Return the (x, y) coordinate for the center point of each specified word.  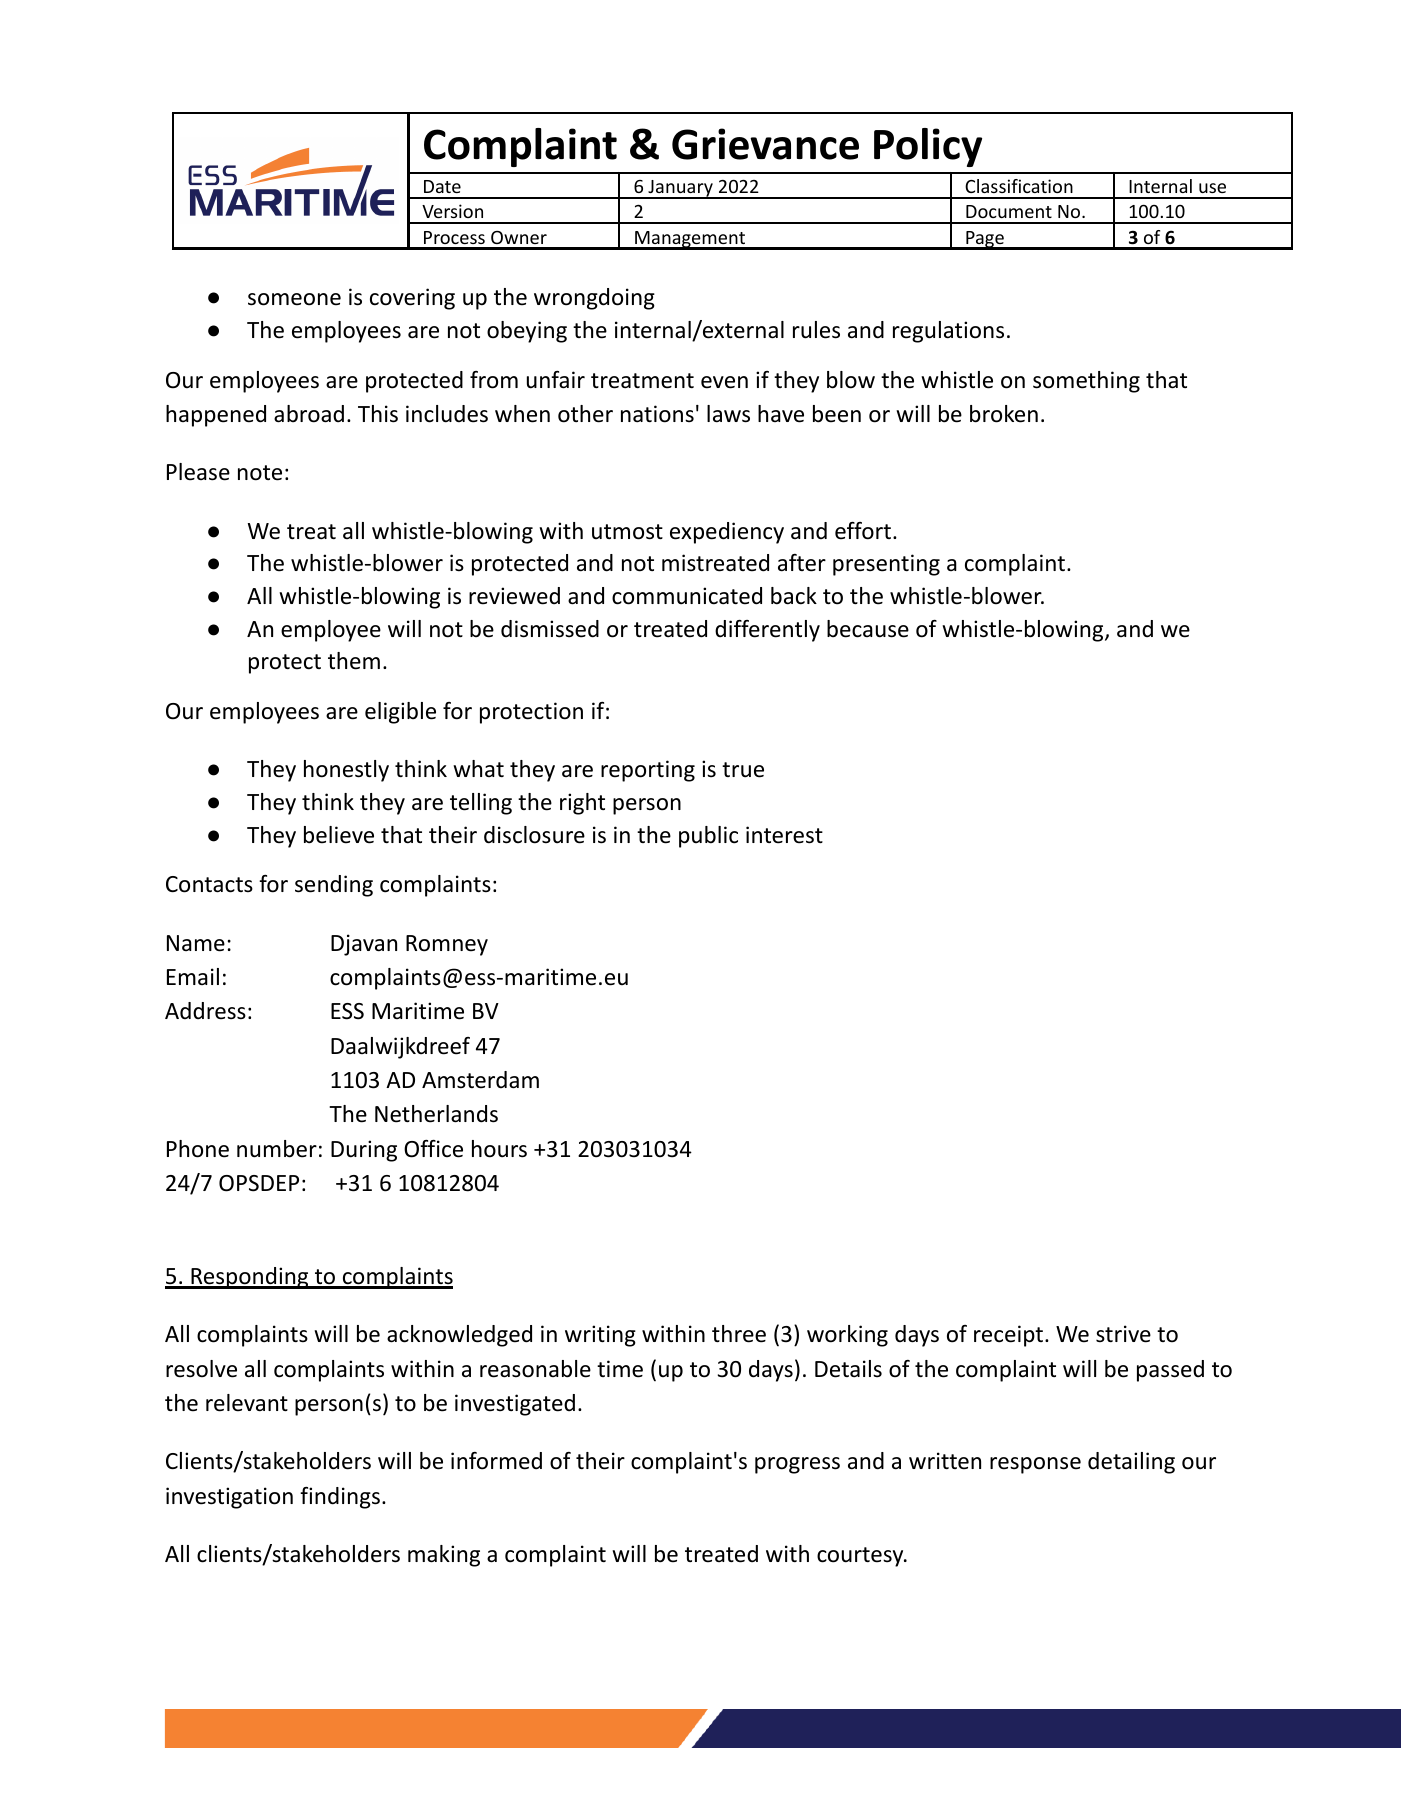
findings (340, 1498)
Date (442, 186)
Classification (1019, 186)
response (1035, 1465)
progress (797, 1465)
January (680, 189)
